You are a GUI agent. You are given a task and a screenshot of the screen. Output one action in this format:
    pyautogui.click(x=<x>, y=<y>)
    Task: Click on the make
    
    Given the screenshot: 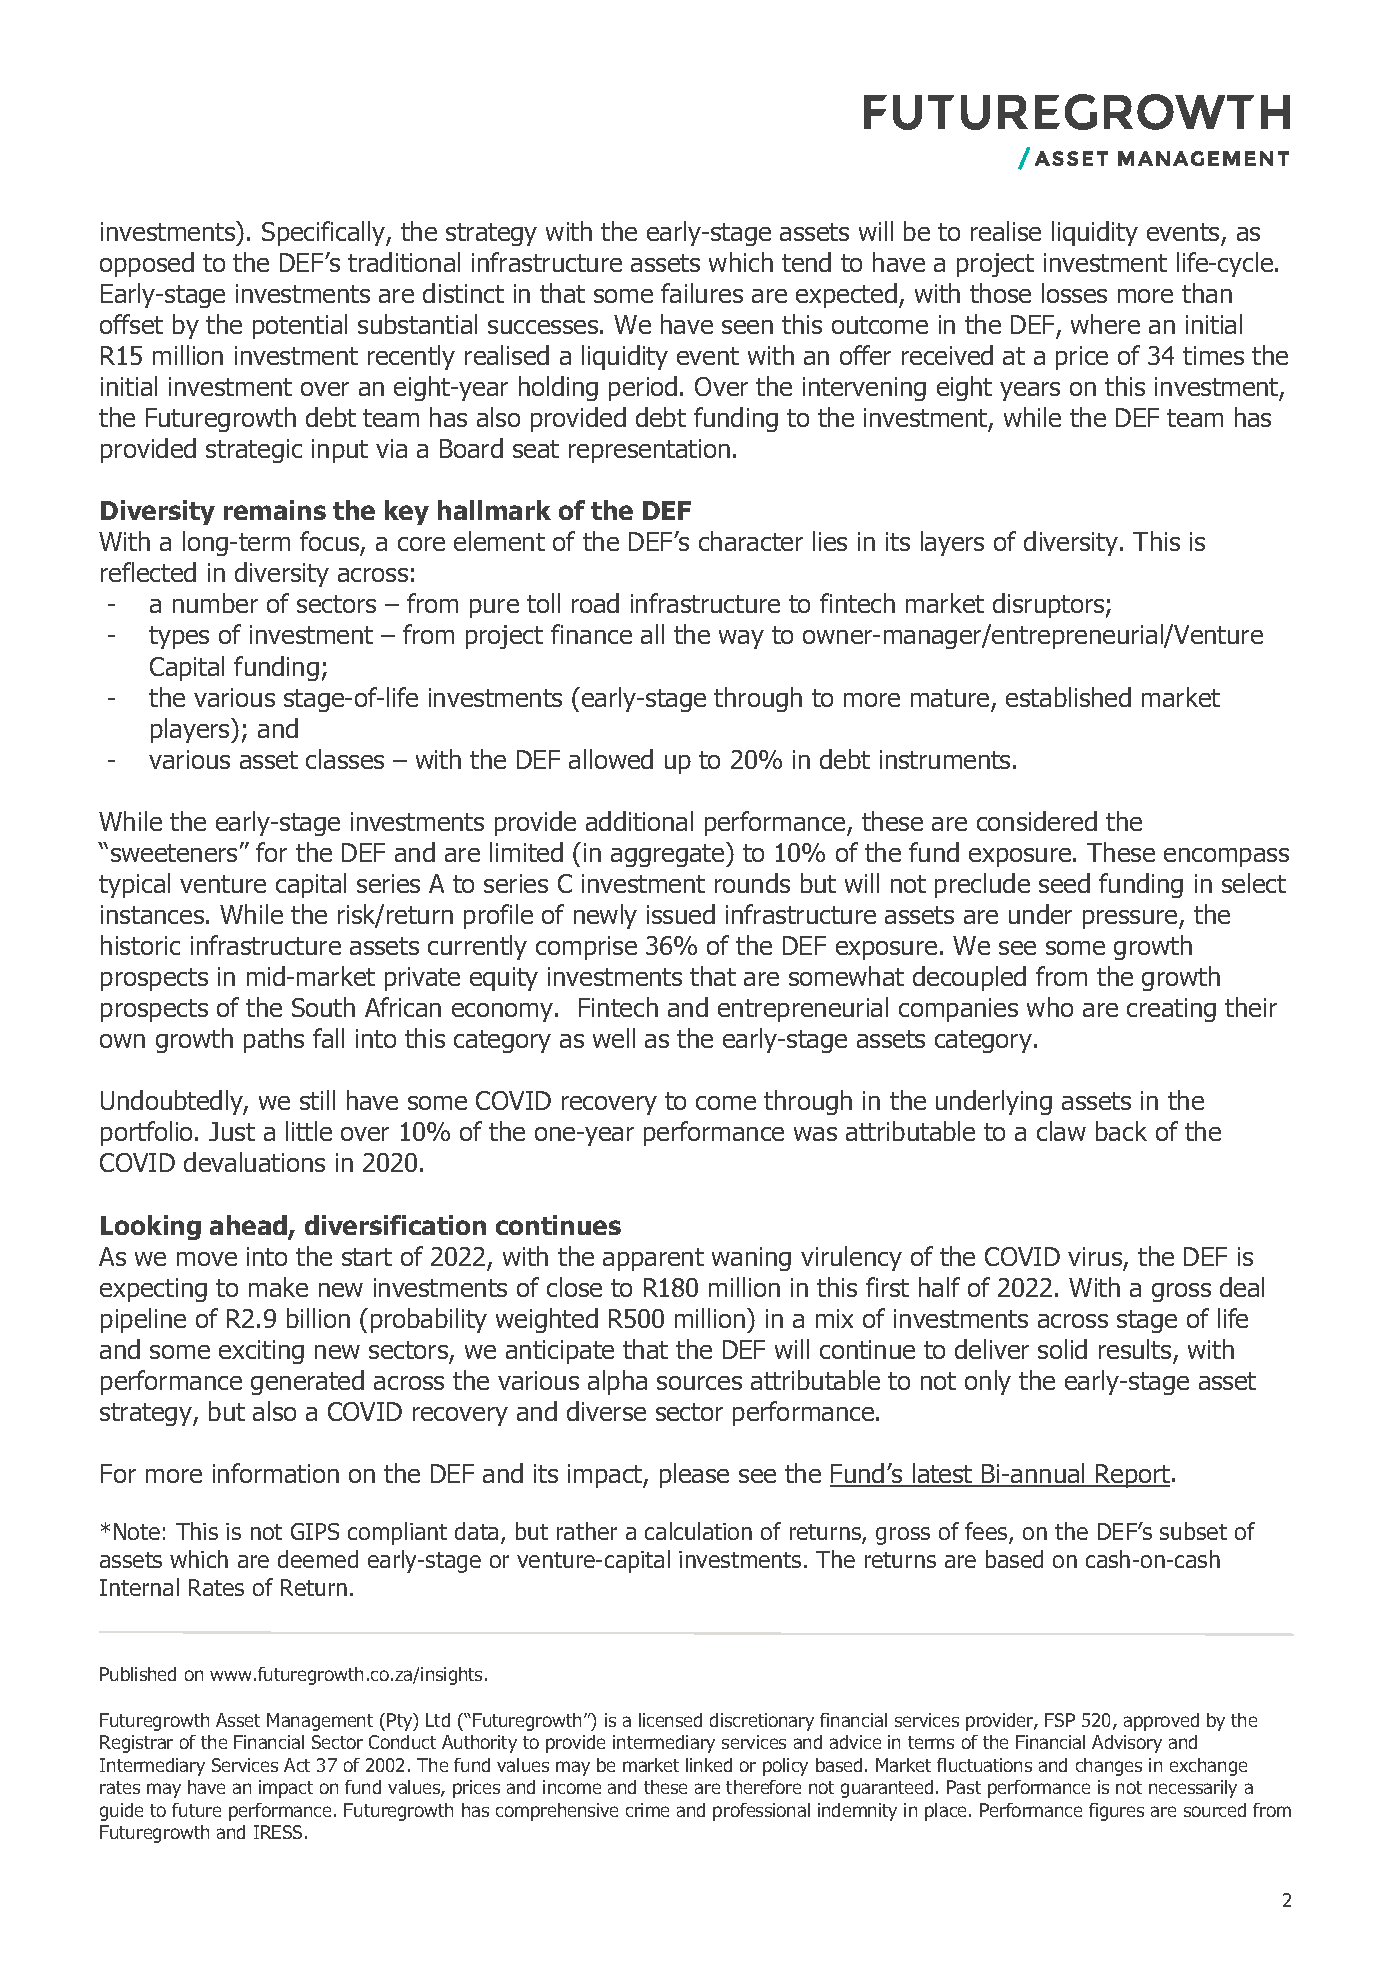 What is the action you would take?
    pyautogui.click(x=278, y=1287)
